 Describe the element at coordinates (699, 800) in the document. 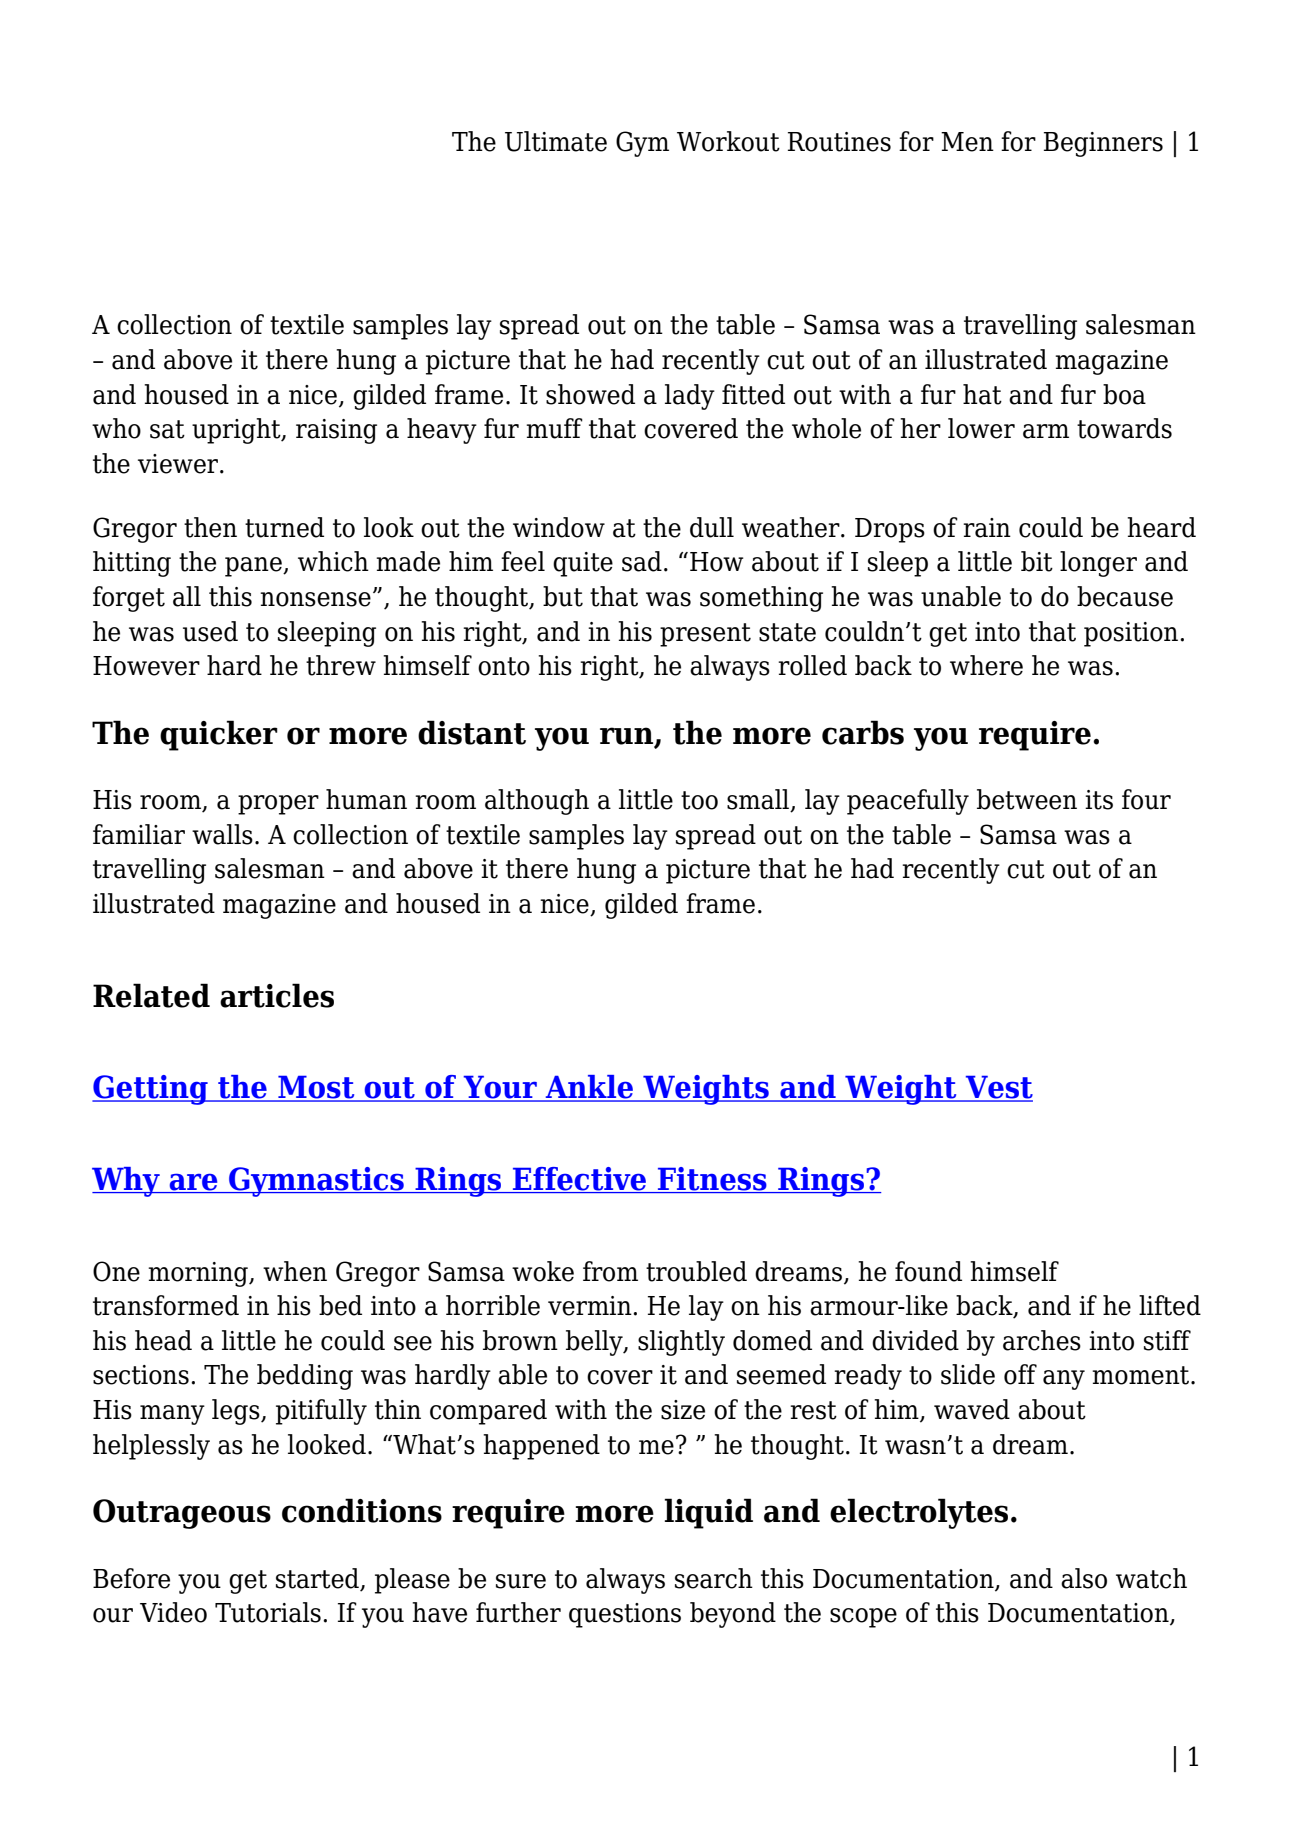

I see `too` at that location.
